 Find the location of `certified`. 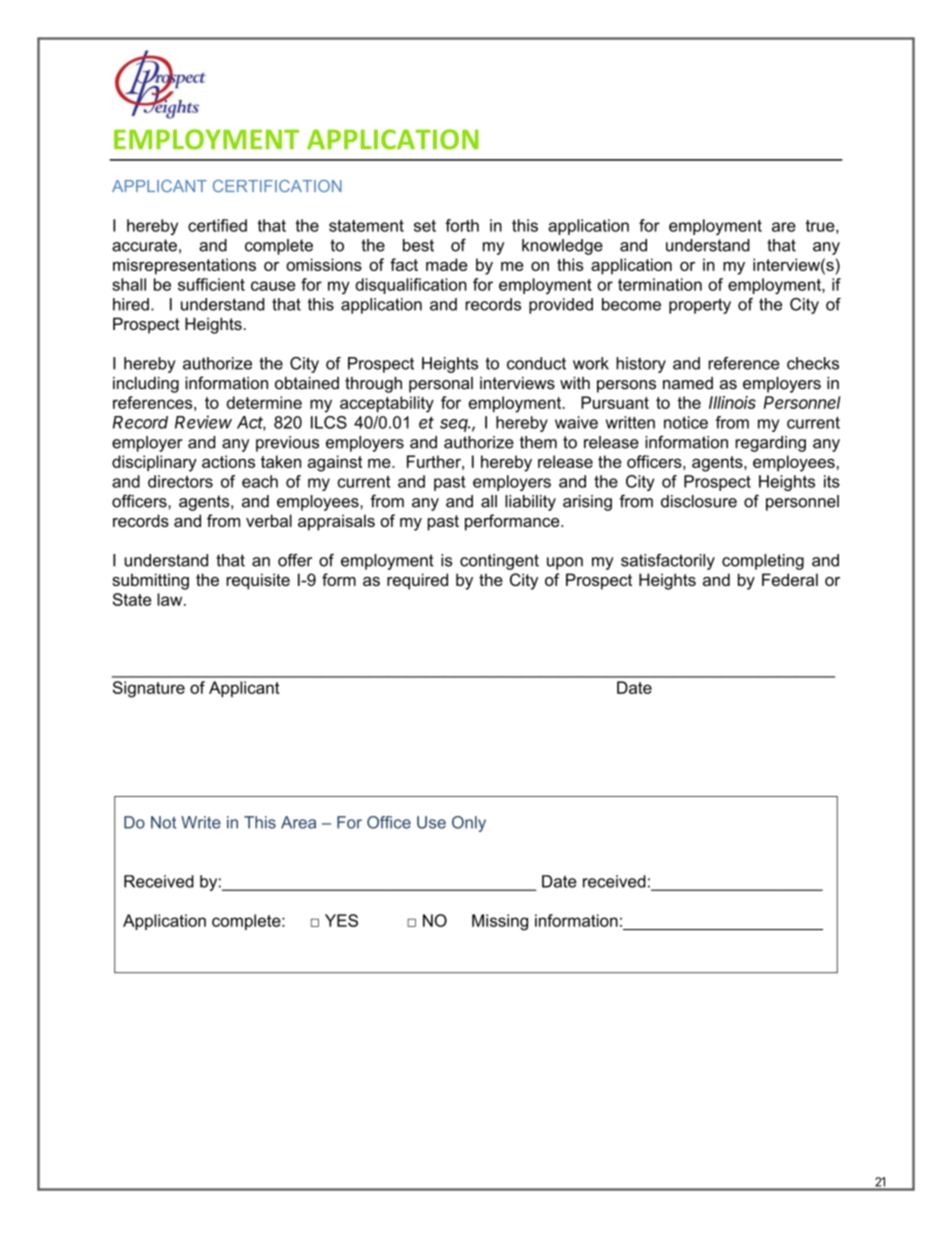

certified is located at coordinates (217, 225).
